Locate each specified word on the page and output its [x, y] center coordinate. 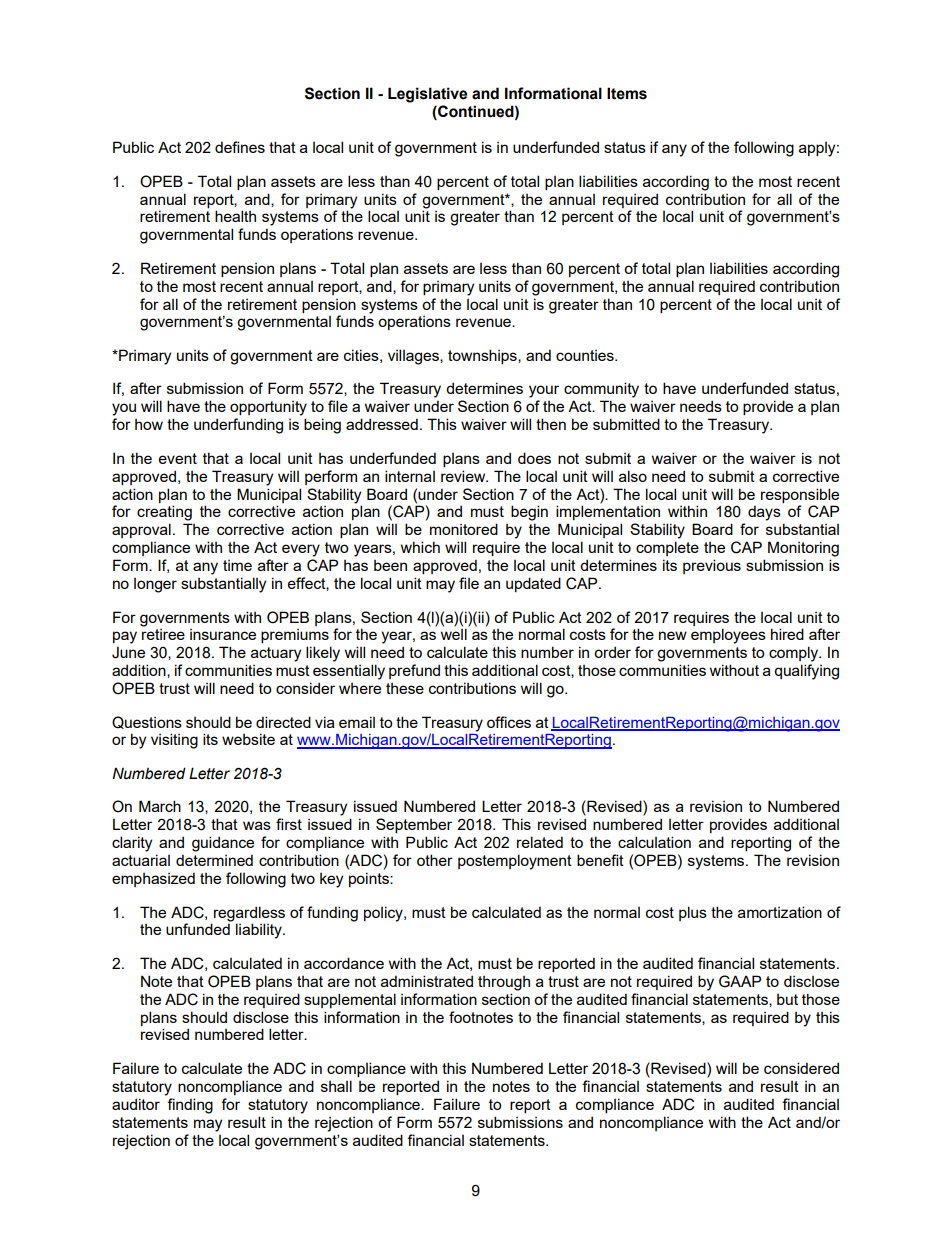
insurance [223, 634]
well [454, 634]
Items [627, 93]
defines [240, 147]
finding [190, 1106]
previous [712, 566]
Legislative [427, 95]
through [504, 983]
